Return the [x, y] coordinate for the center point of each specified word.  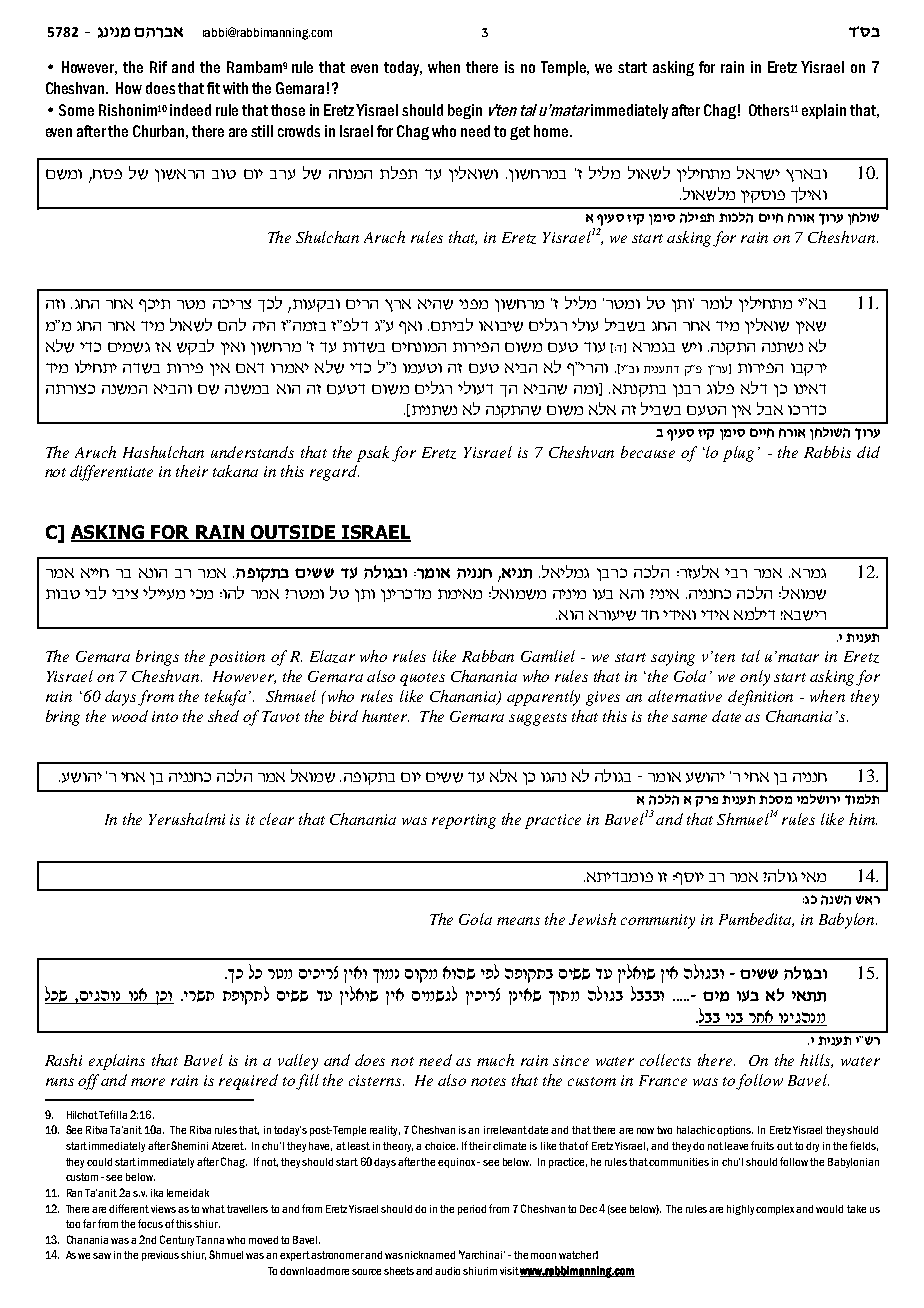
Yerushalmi [187, 819]
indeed [190, 110]
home [552, 131]
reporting [464, 821]
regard [334, 473]
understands [252, 452]
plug [738, 454]
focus [150, 1223]
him [863, 819]
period [472, 1210]
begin [465, 111]
